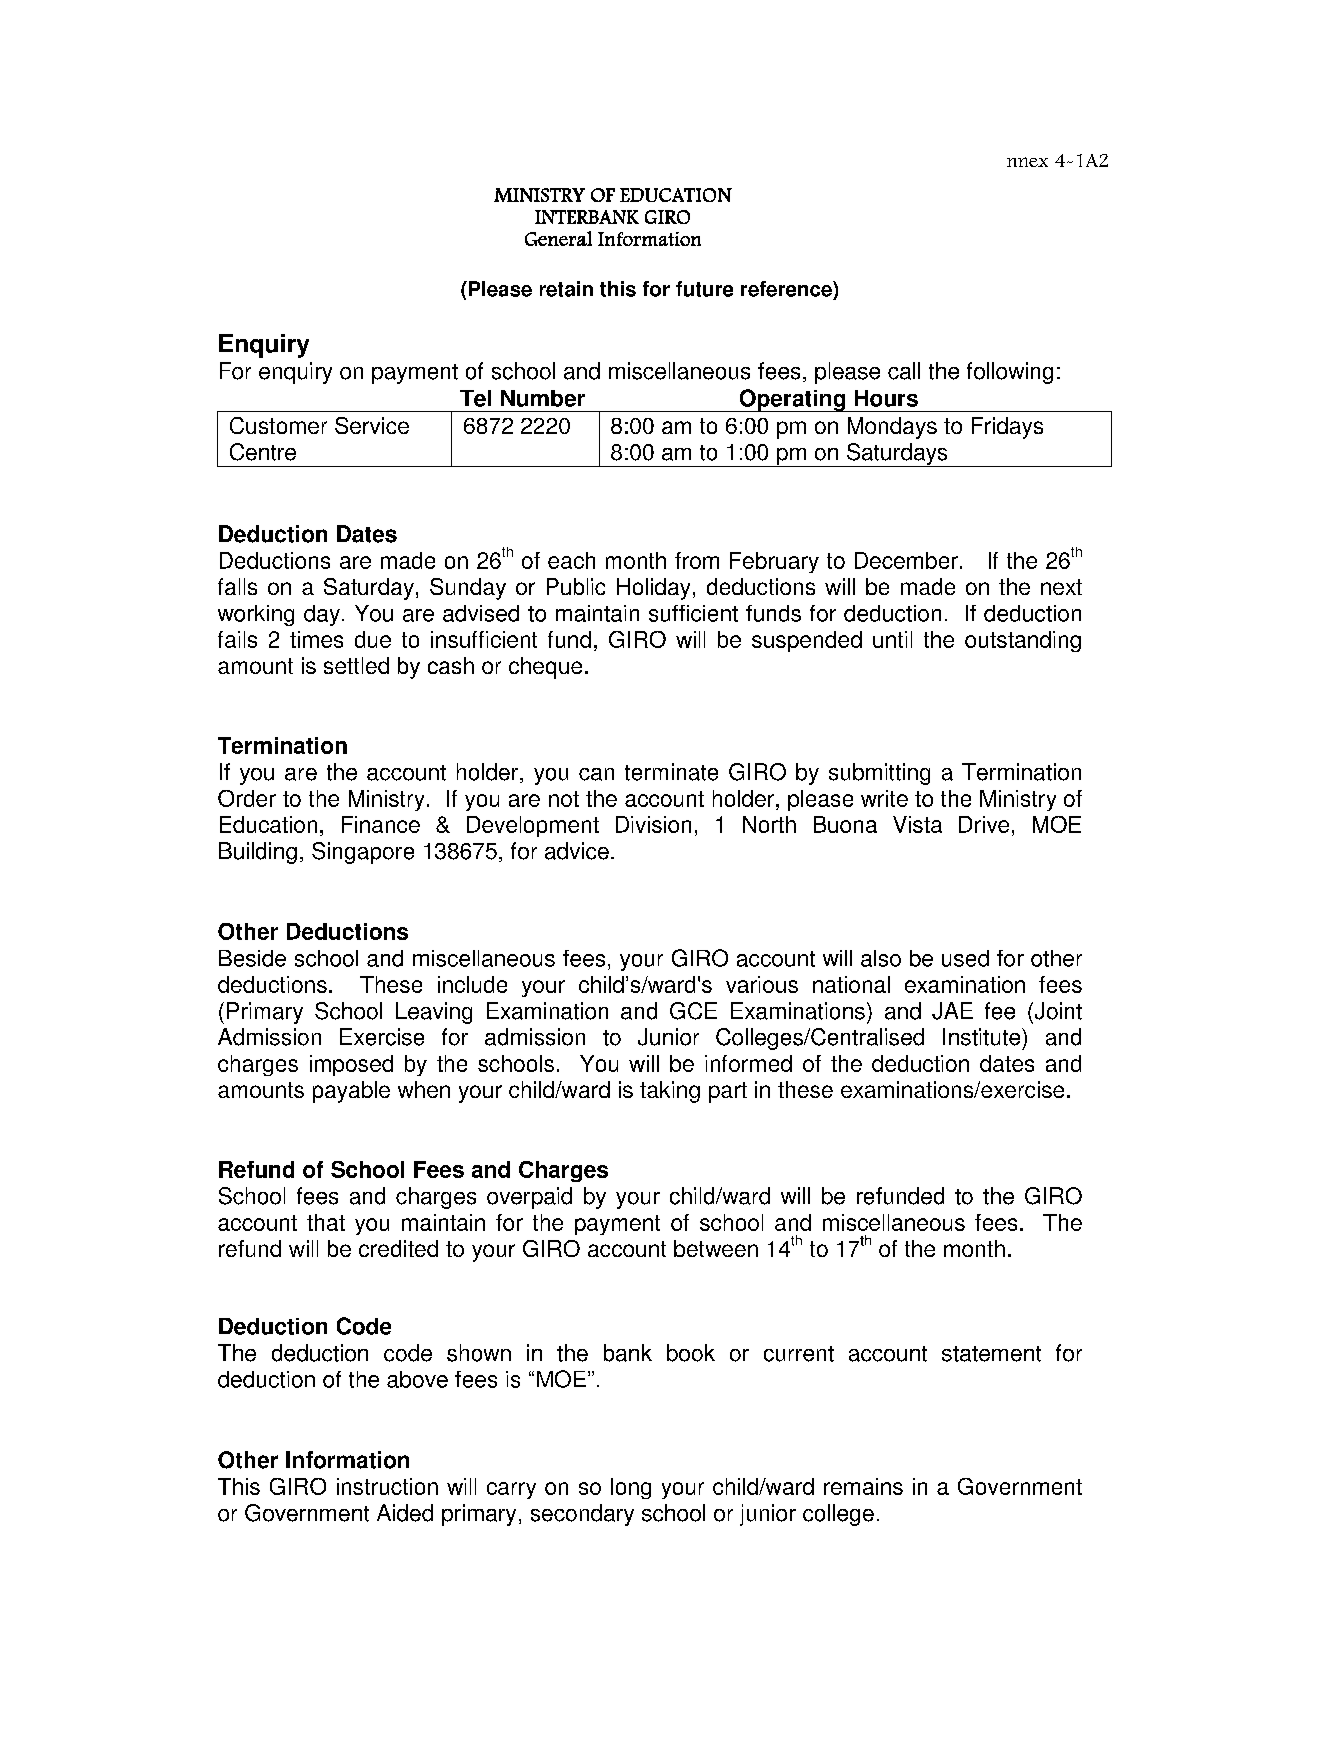 The width and height of the document is (1344, 1740). Describe the element at coordinates (671, 772) in the document. I see `terminate` at that location.
